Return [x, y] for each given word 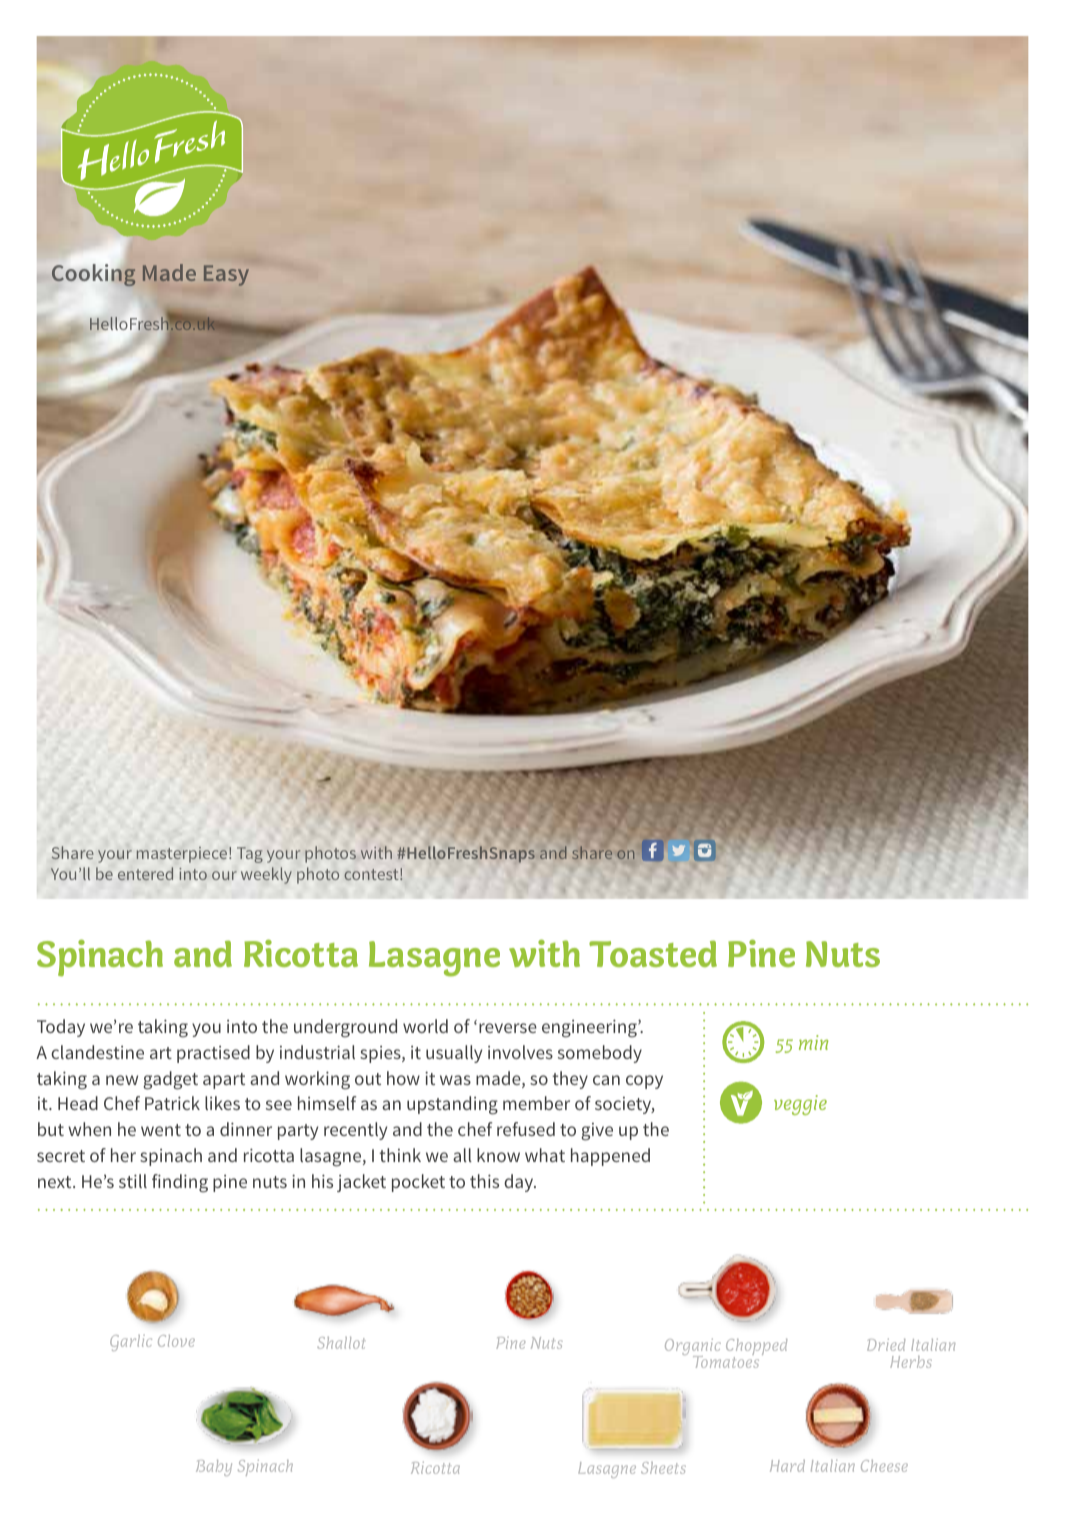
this [484, 1181]
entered [145, 873]
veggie [800, 1105]
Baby [214, 1468]
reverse [508, 1028]
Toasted [653, 953]
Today [61, 1028]
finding [180, 1183]
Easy [226, 275]
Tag [250, 855]
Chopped [756, 1348]
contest [372, 874]
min [813, 1042]
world [425, 1026]
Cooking [95, 274]
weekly [266, 875]
